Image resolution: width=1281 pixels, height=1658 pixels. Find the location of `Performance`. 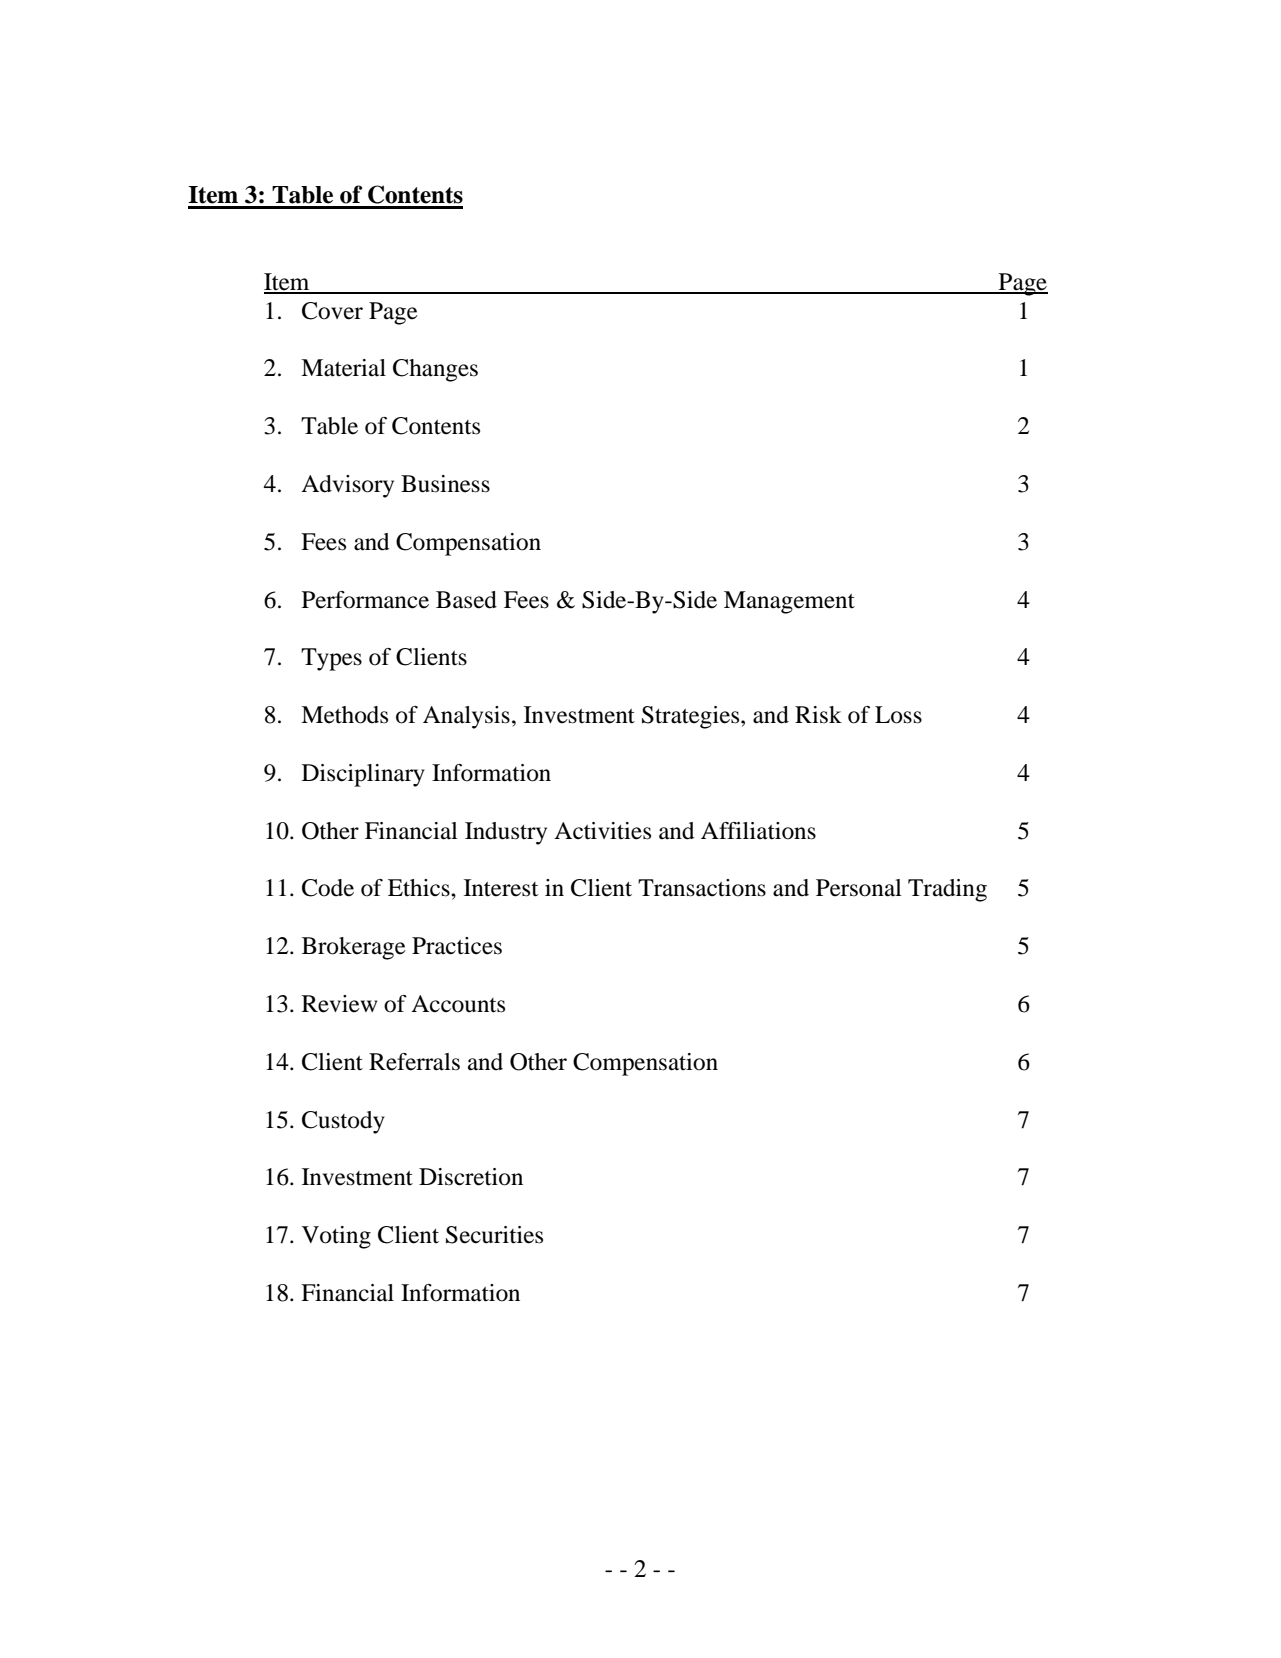

Performance is located at coordinates (365, 600).
